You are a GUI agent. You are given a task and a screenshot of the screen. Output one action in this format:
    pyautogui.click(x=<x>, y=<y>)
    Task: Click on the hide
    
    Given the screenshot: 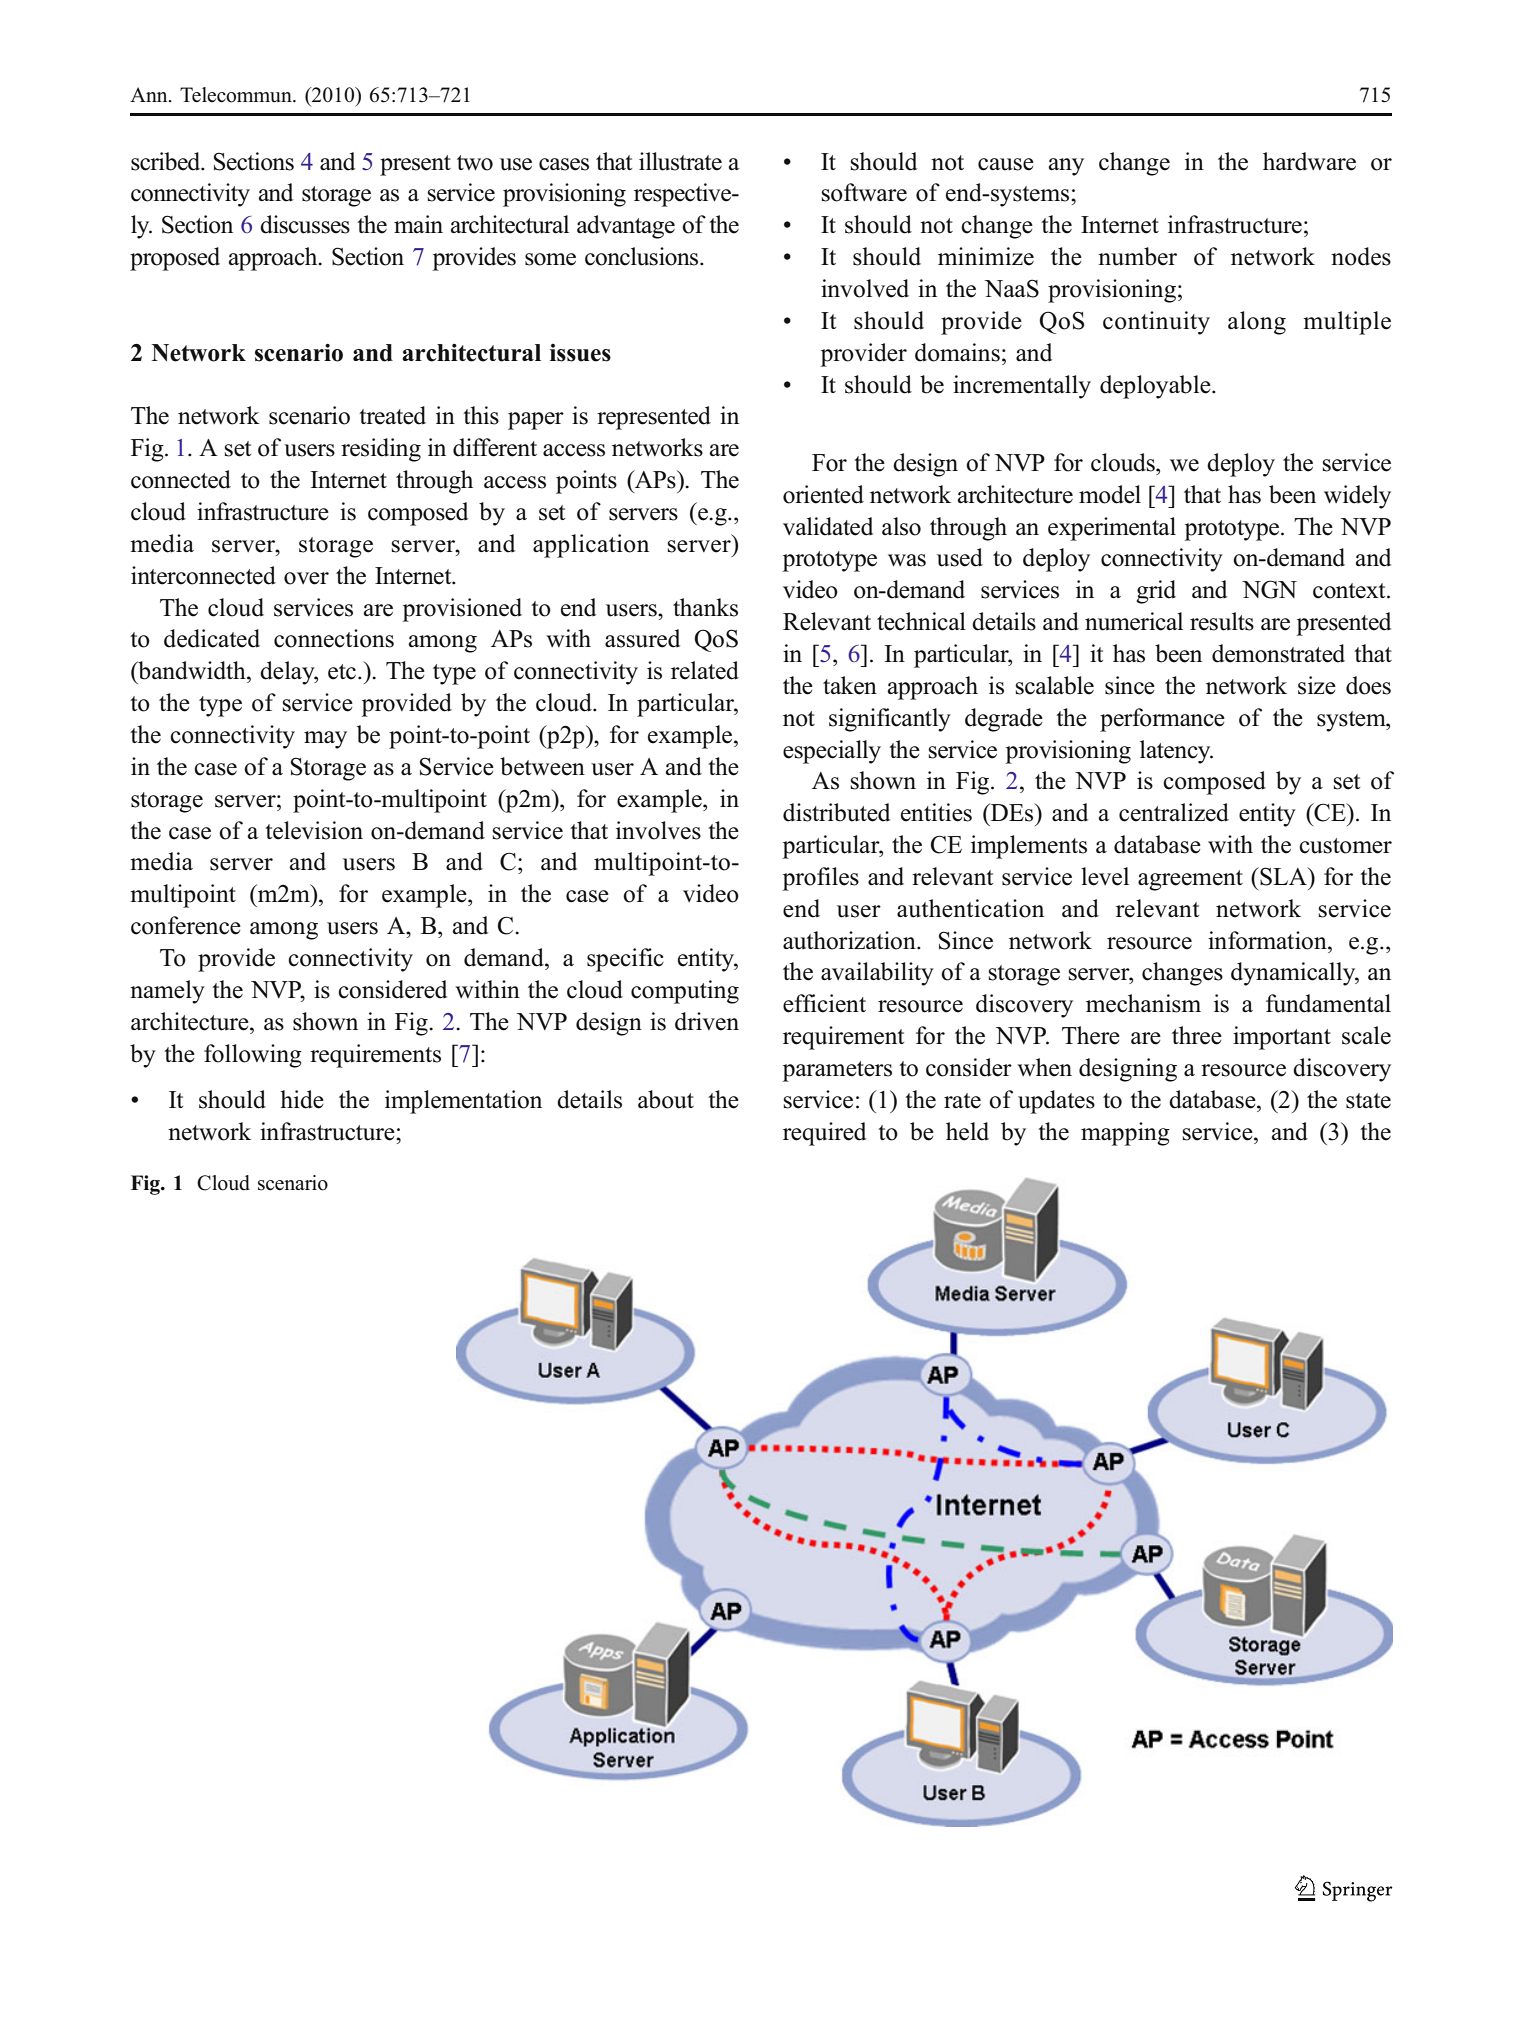 What is the action you would take?
    pyautogui.click(x=302, y=1099)
